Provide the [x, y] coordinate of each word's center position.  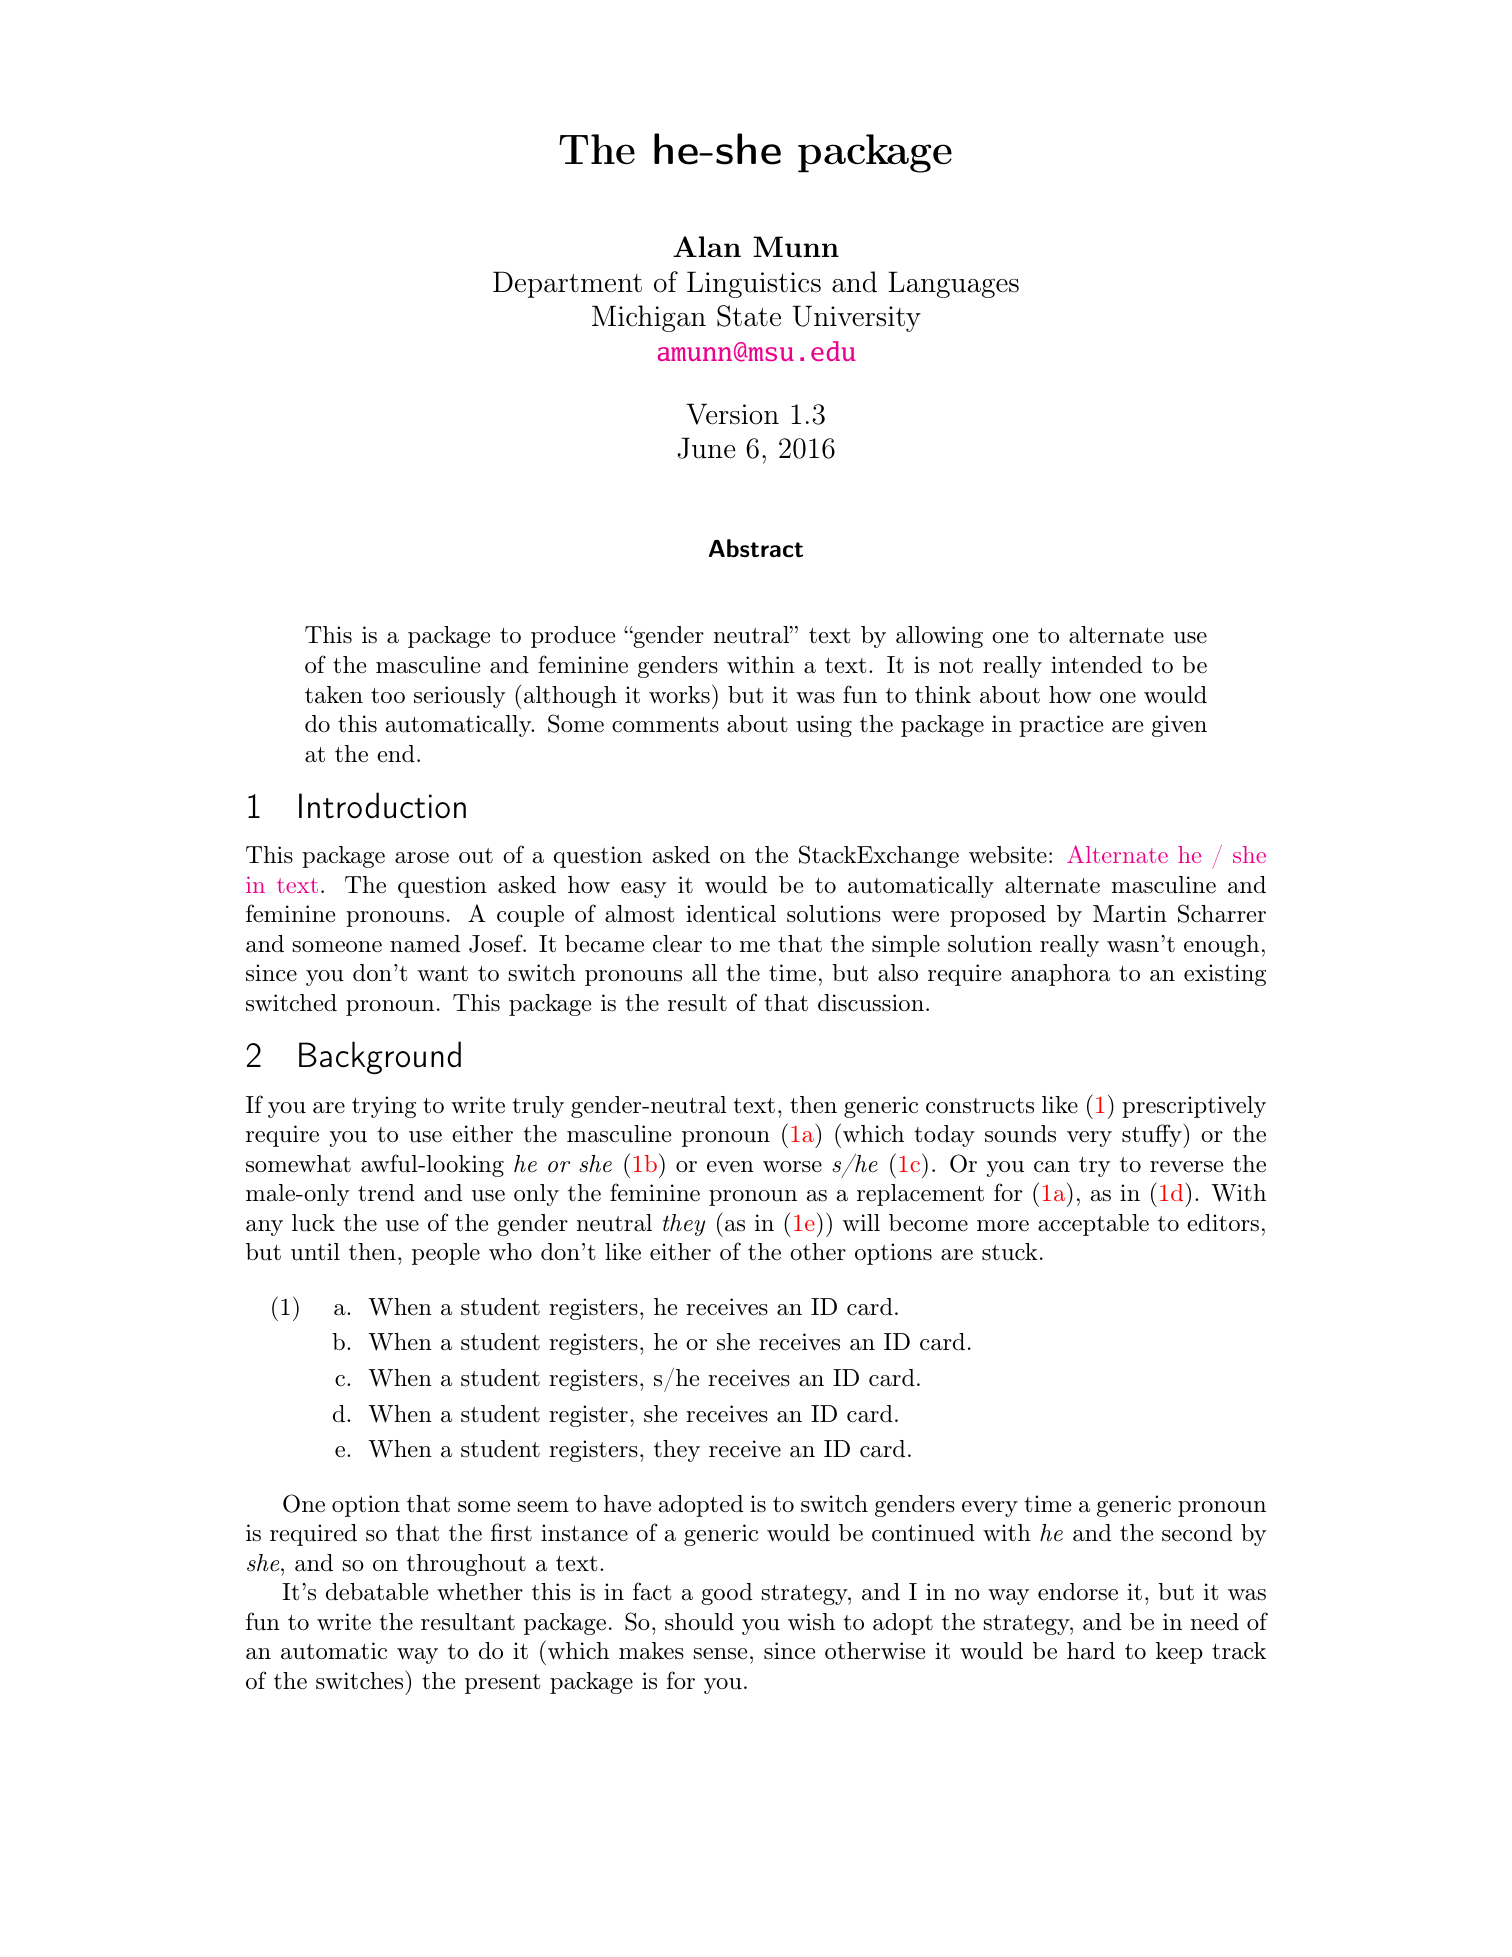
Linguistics [754, 284]
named [425, 944]
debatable [377, 1592]
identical [731, 914]
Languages [953, 284]
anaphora [1060, 975]
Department [567, 284]
